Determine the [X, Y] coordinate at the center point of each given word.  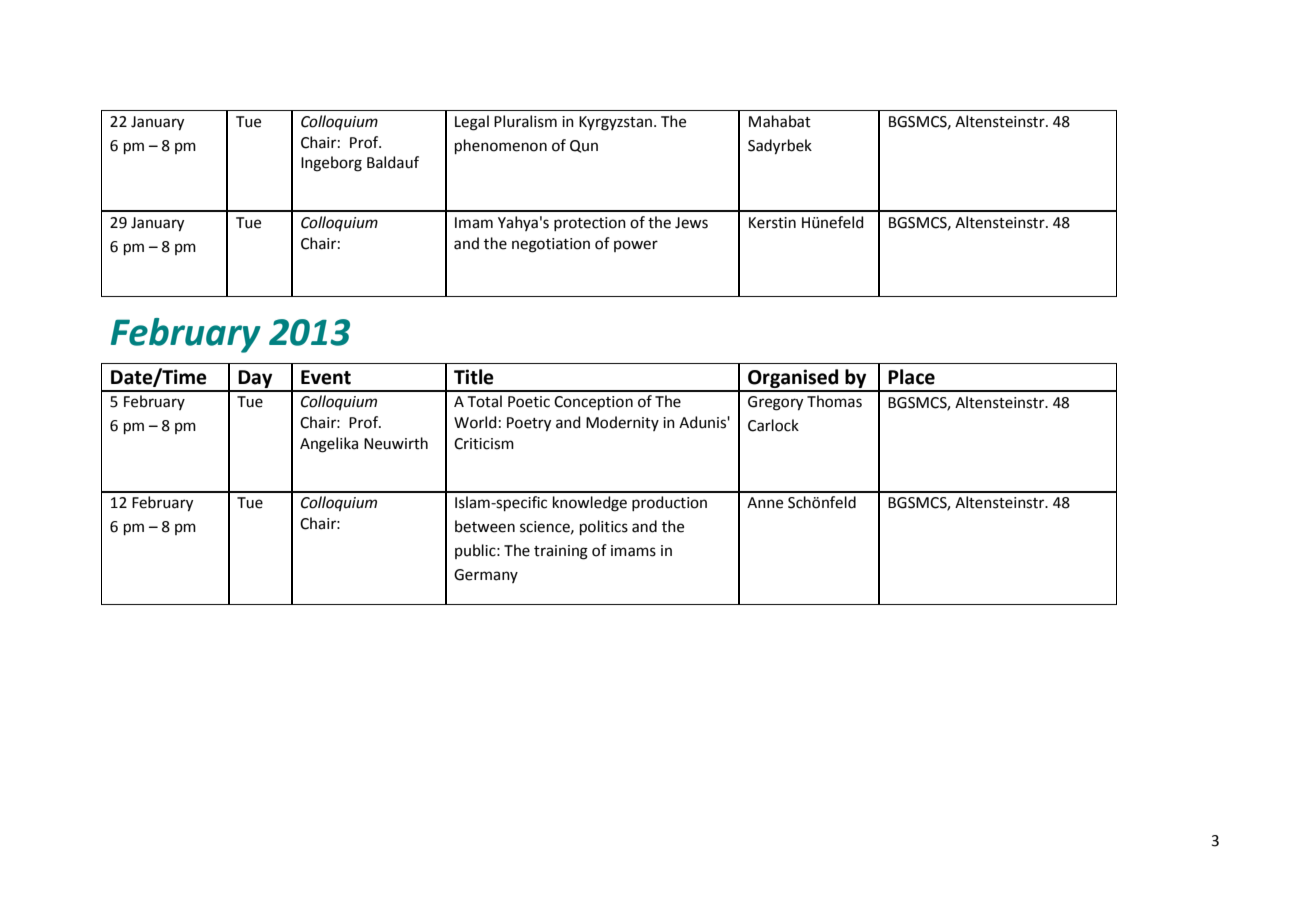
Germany [486, 576]
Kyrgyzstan [615, 123]
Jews [691, 223]
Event [326, 377]
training [561, 552]
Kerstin [772, 223]
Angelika [329, 445]
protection [590, 224]
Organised [793, 380]
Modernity [622, 423]
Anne [765, 503]
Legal [472, 123]
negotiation [551, 245]
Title [474, 377]
